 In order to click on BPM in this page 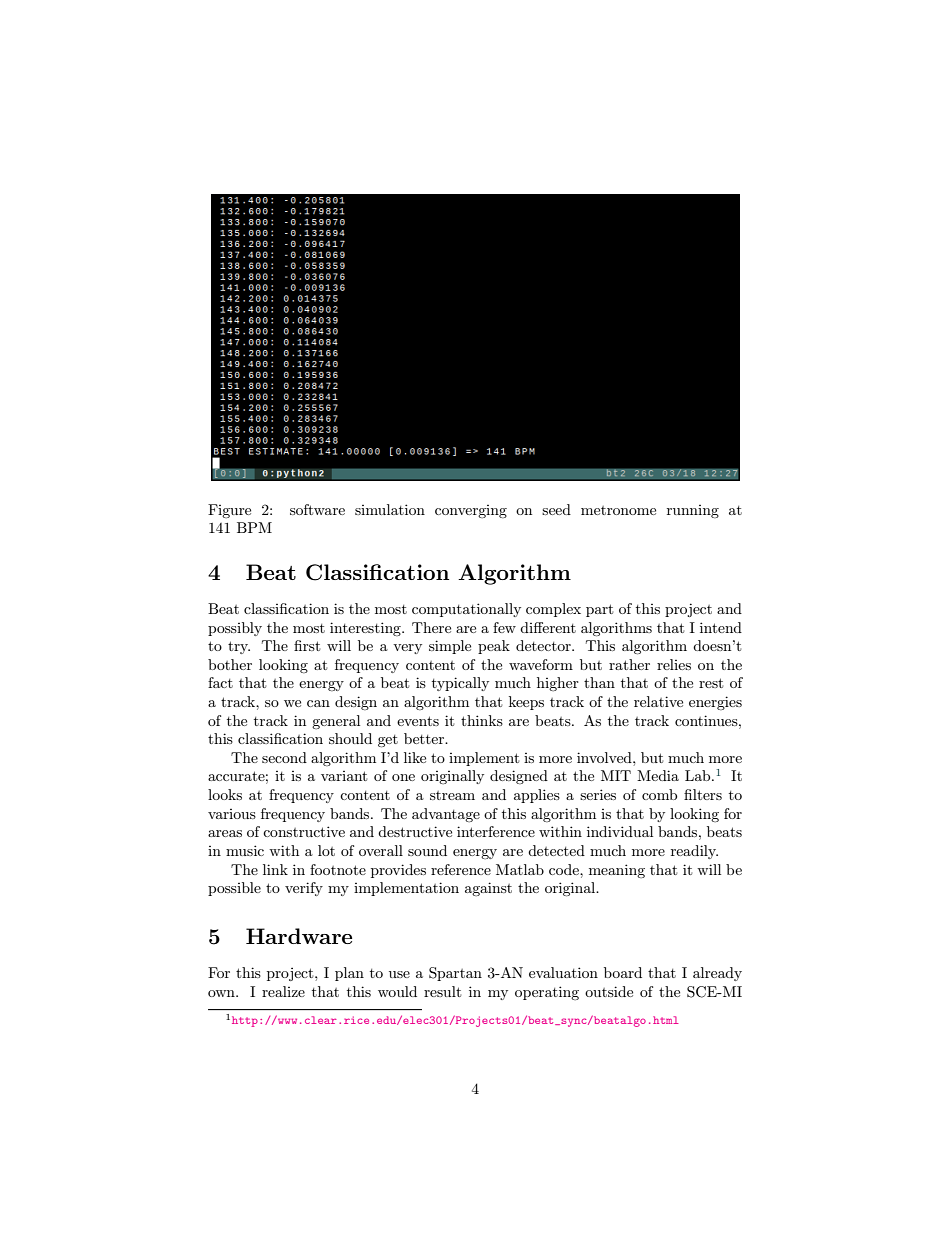, I will do `click(254, 527)`.
